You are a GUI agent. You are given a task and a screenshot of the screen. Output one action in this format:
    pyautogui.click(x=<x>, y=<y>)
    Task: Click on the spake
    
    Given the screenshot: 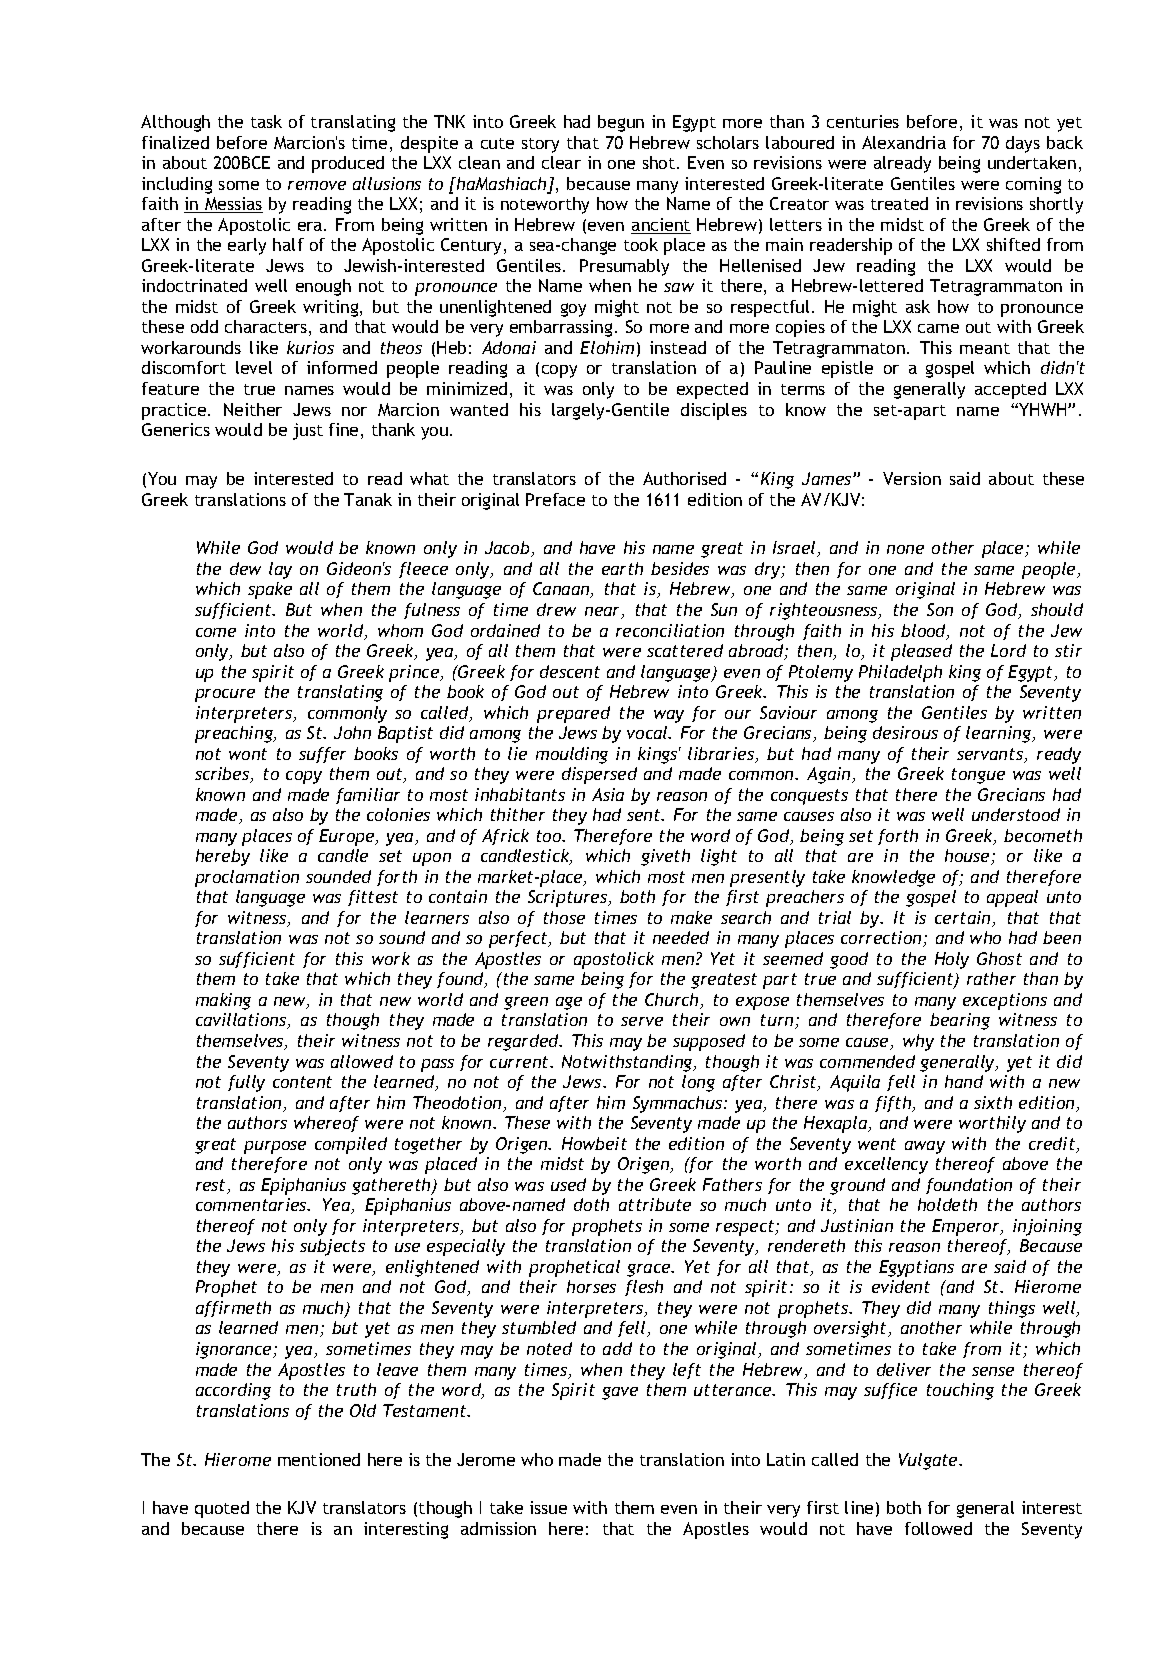 What is the action you would take?
    pyautogui.click(x=270, y=590)
